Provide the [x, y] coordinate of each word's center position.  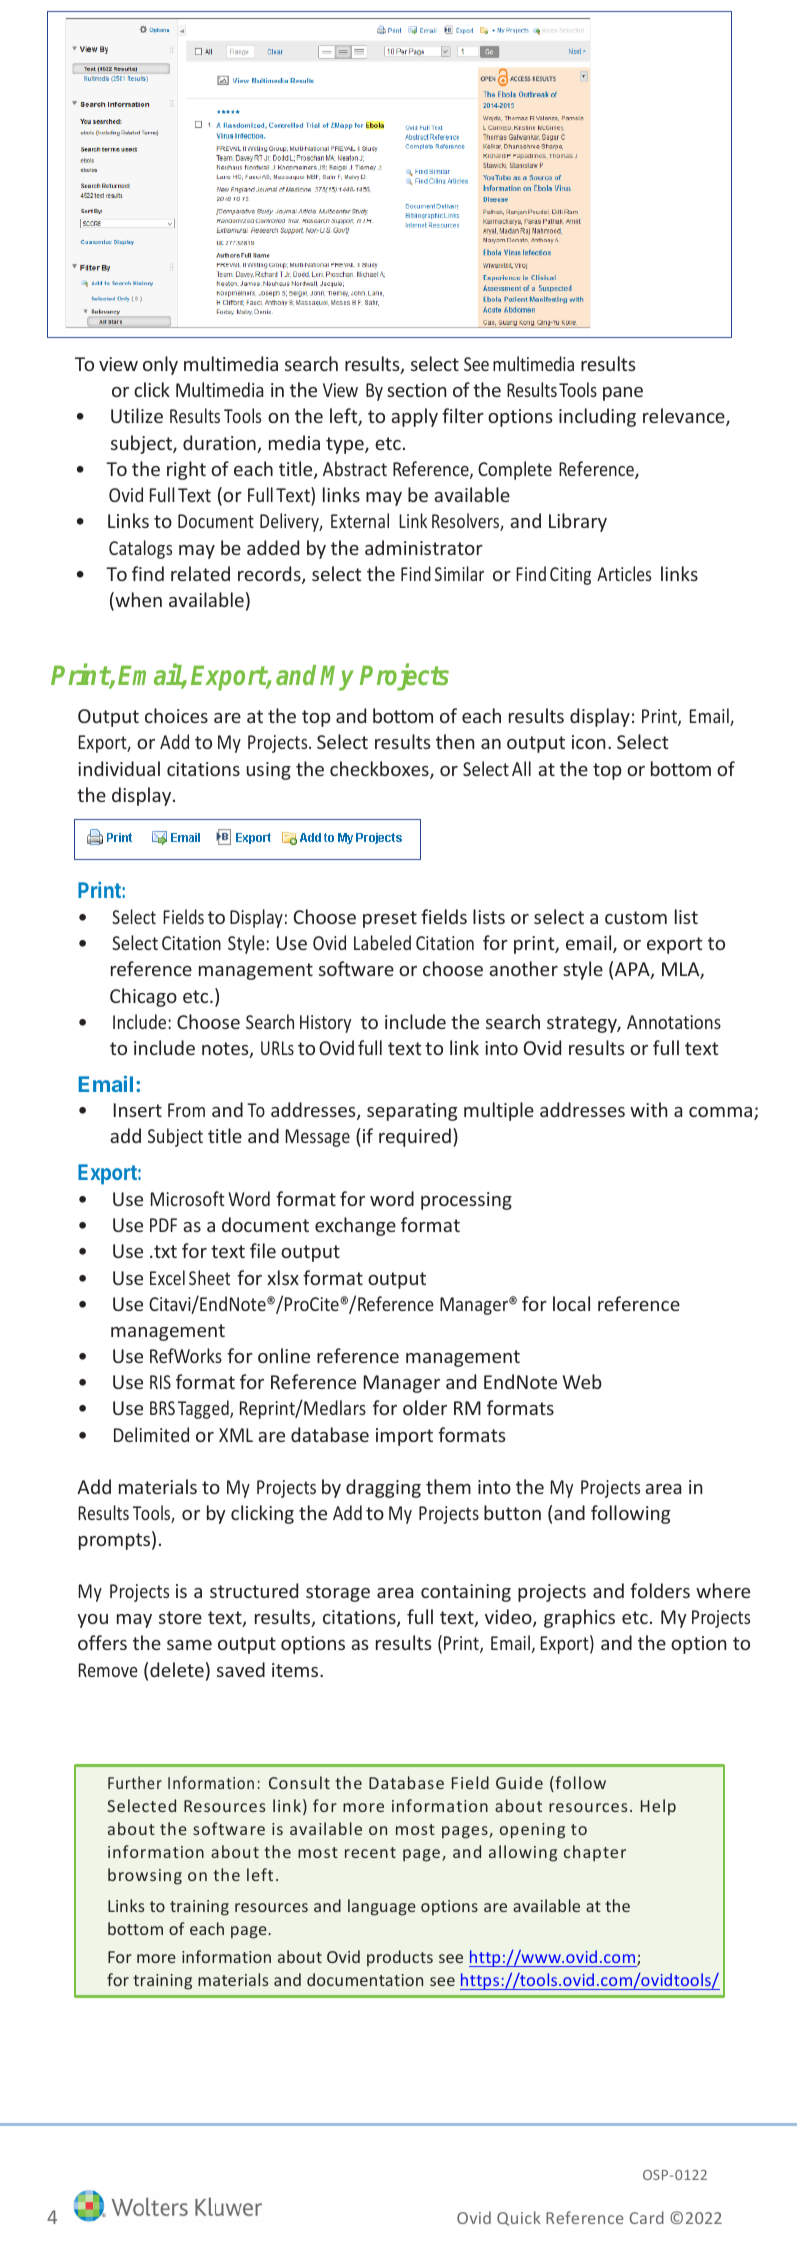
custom [636, 917]
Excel [167, 1277]
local [571, 1303]
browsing [145, 1876]
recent [370, 1852]
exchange [355, 1226]
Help [658, 1807]
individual [119, 768]
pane [623, 394]
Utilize [137, 415]
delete [177, 1669]
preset [390, 919]
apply [414, 417]
